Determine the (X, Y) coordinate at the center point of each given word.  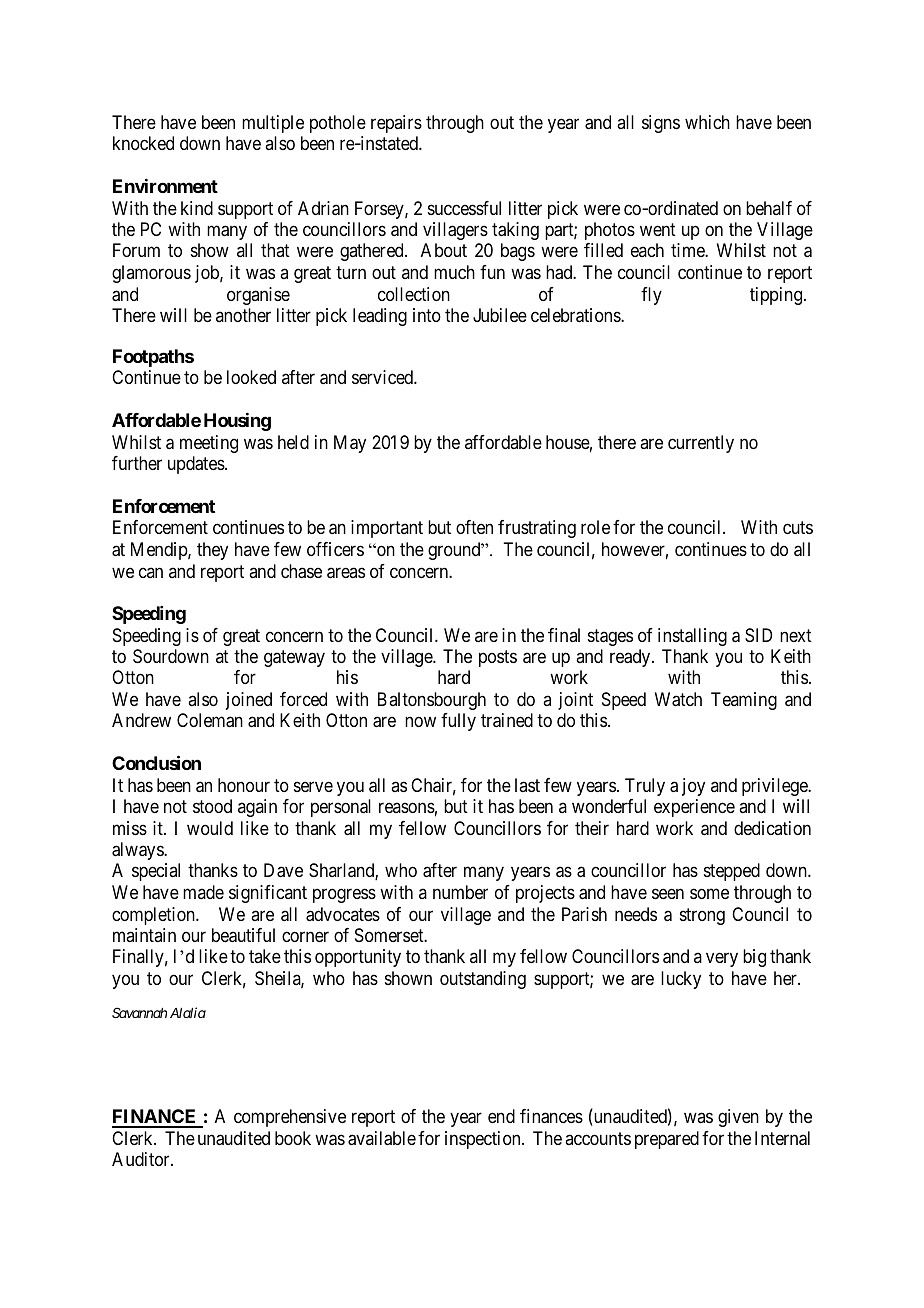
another (243, 315)
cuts (798, 528)
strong (702, 916)
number (460, 892)
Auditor (142, 1159)
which (707, 122)
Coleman (210, 720)
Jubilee (500, 315)
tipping (776, 296)
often (474, 527)
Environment (165, 186)
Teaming (744, 701)
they (212, 551)
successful (464, 208)
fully (458, 722)
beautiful (243, 935)
